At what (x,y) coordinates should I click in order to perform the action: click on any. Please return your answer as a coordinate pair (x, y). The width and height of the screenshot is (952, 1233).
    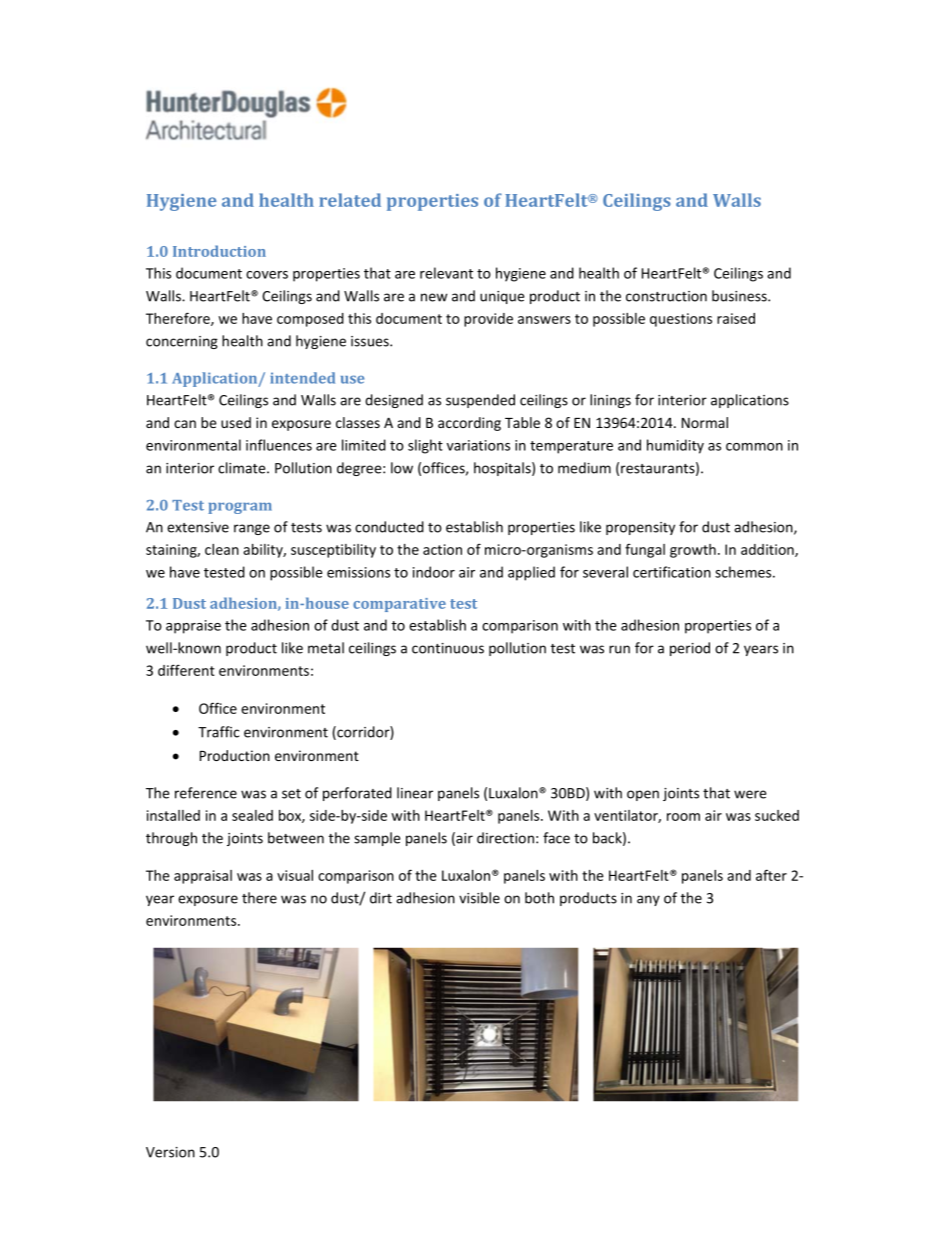
    Looking at the image, I should click on (648, 900).
